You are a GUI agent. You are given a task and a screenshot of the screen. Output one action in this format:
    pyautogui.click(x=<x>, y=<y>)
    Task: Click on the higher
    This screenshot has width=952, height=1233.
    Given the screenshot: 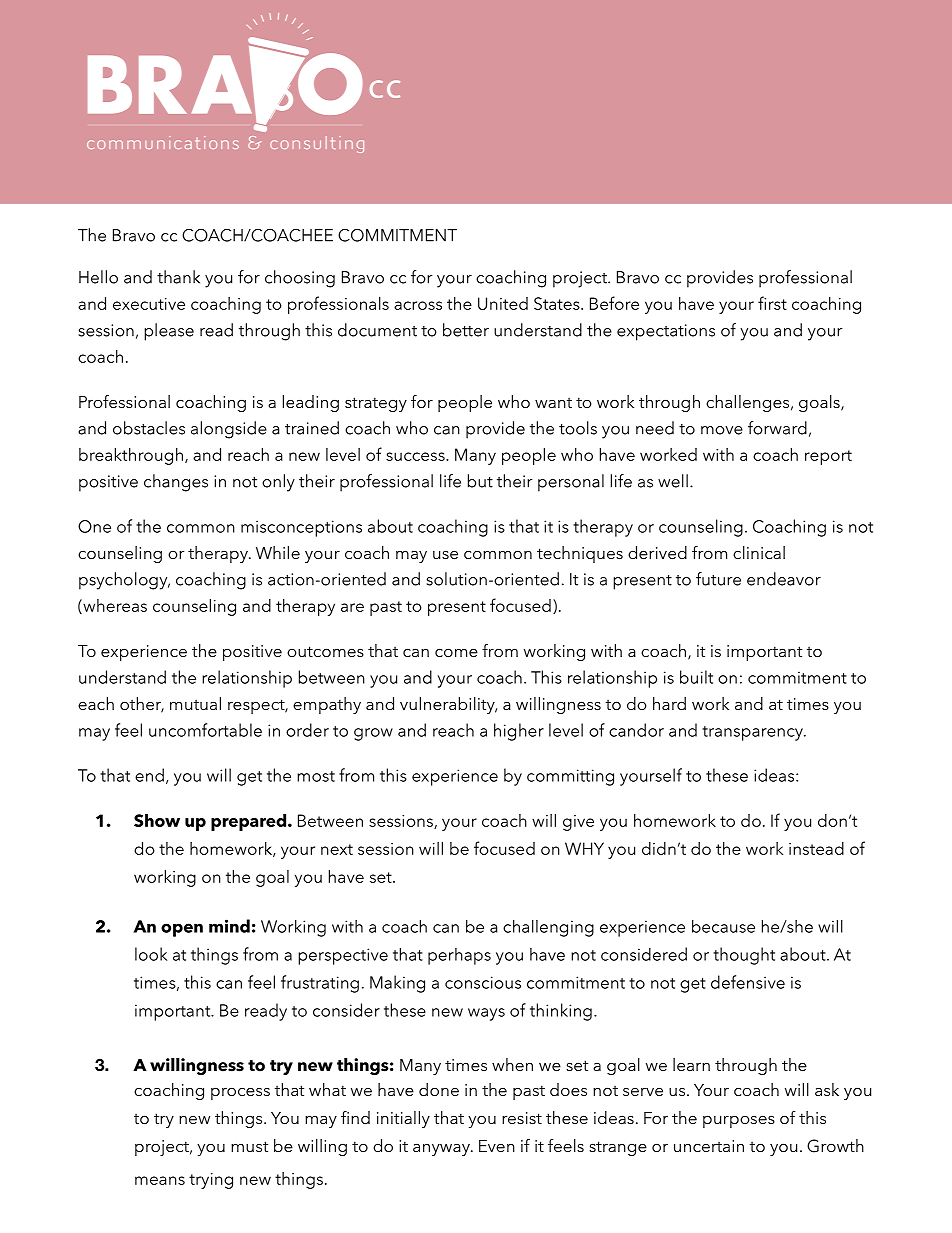 What is the action you would take?
    pyautogui.click(x=519, y=732)
